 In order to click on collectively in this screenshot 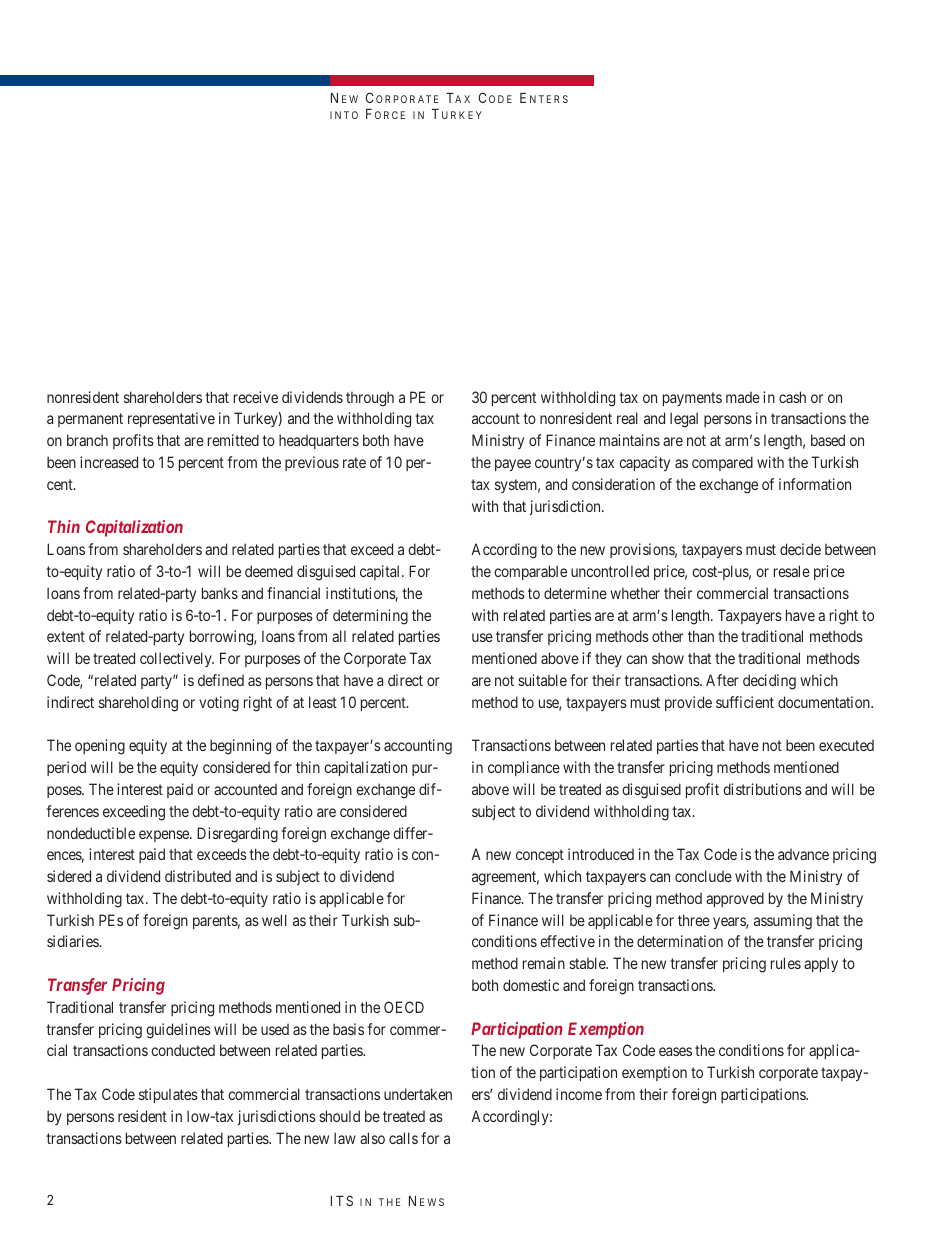, I will do `click(177, 659)`.
